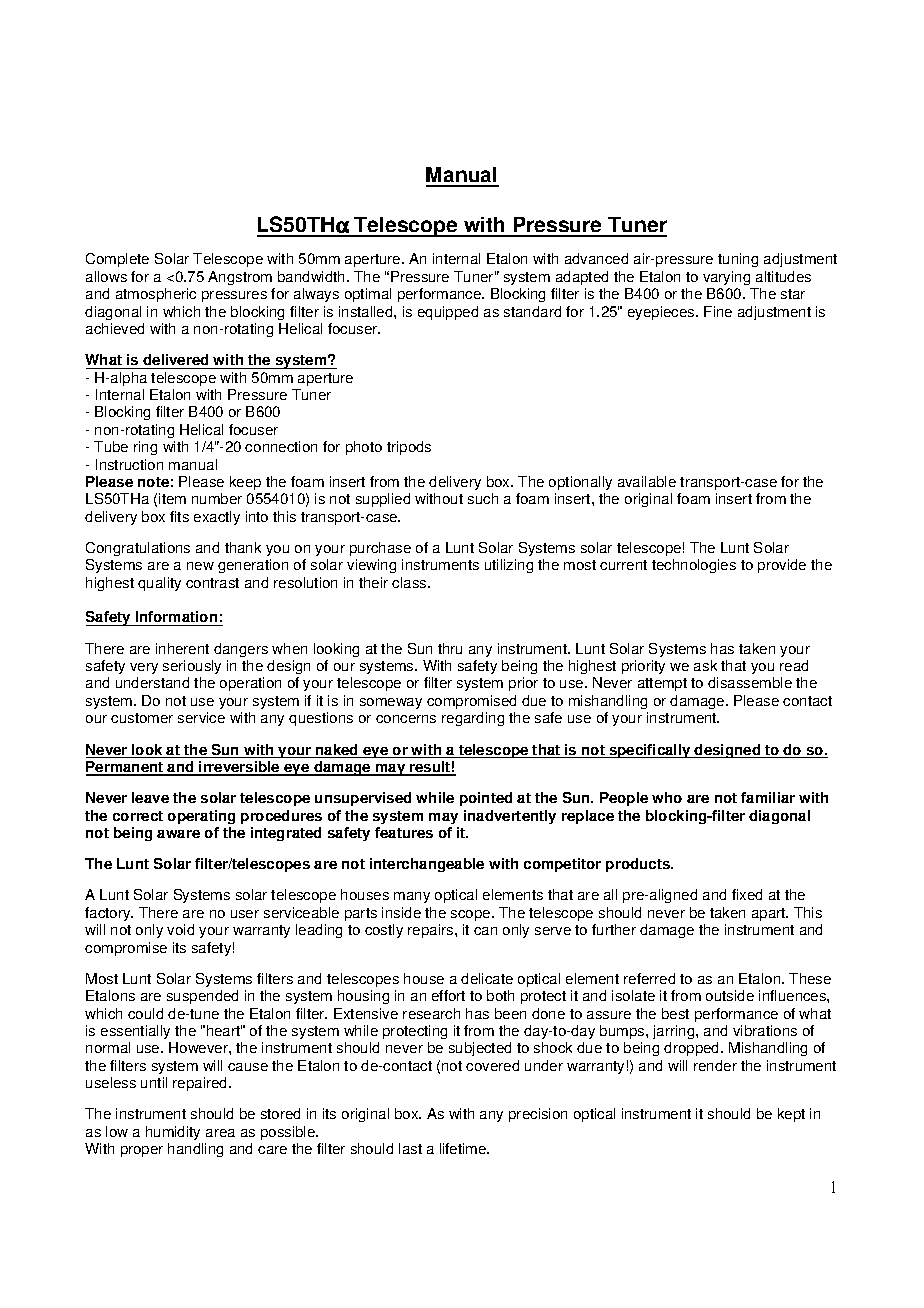 The height and width of the document is (1308, 924). What do you see at coordinates (791, 1115) in the document?
I see `kept` at bounding box center [791, 1115].
